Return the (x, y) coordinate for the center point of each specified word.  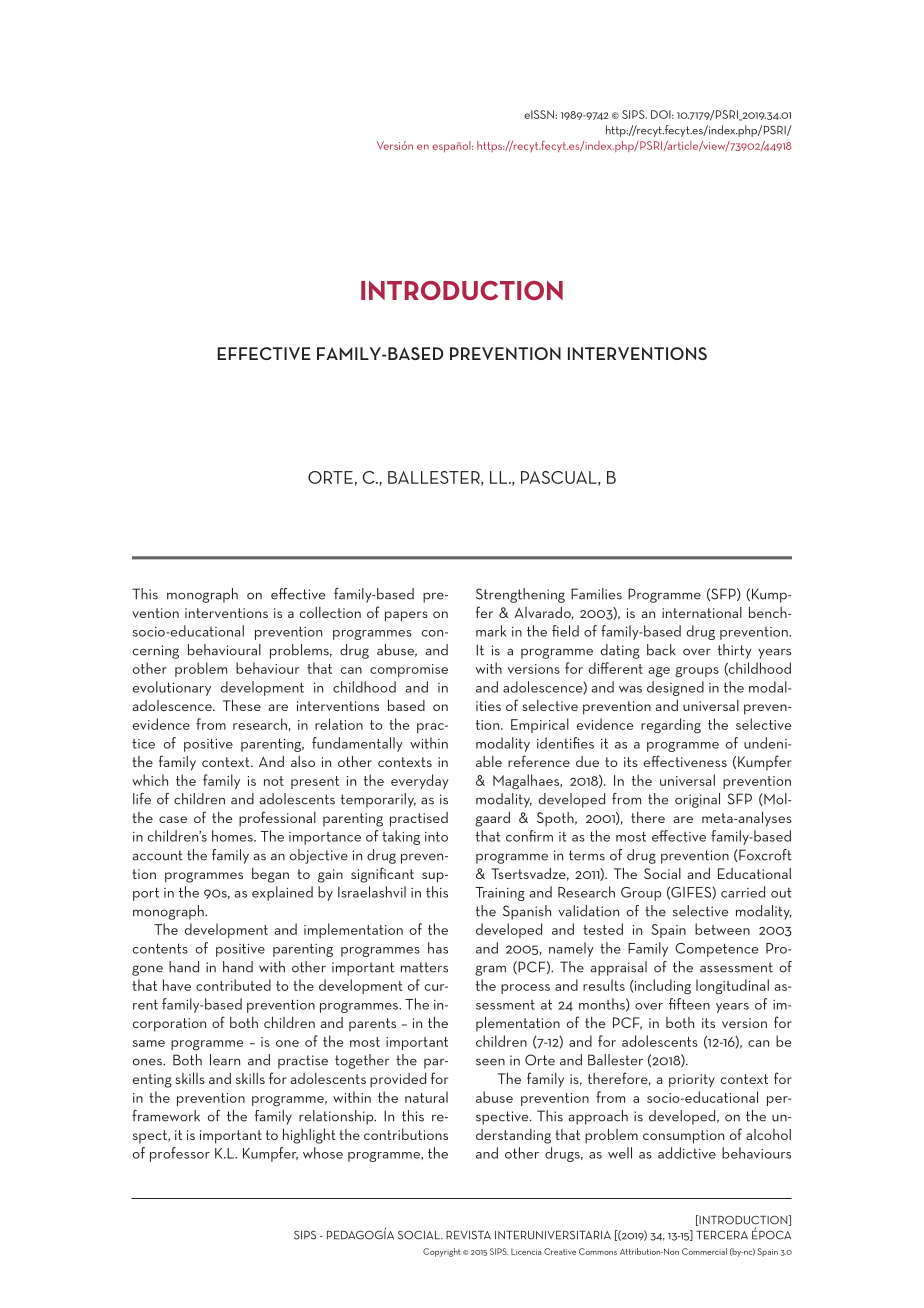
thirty (735, 651)
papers (406, 616)
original (697, 800)
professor (180, 1154)
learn (225, 1060)
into (436, 836)
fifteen (689, 1004)
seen (490, 1062)
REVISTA (468, 1235)
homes (233, 836)
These (242, 705)
